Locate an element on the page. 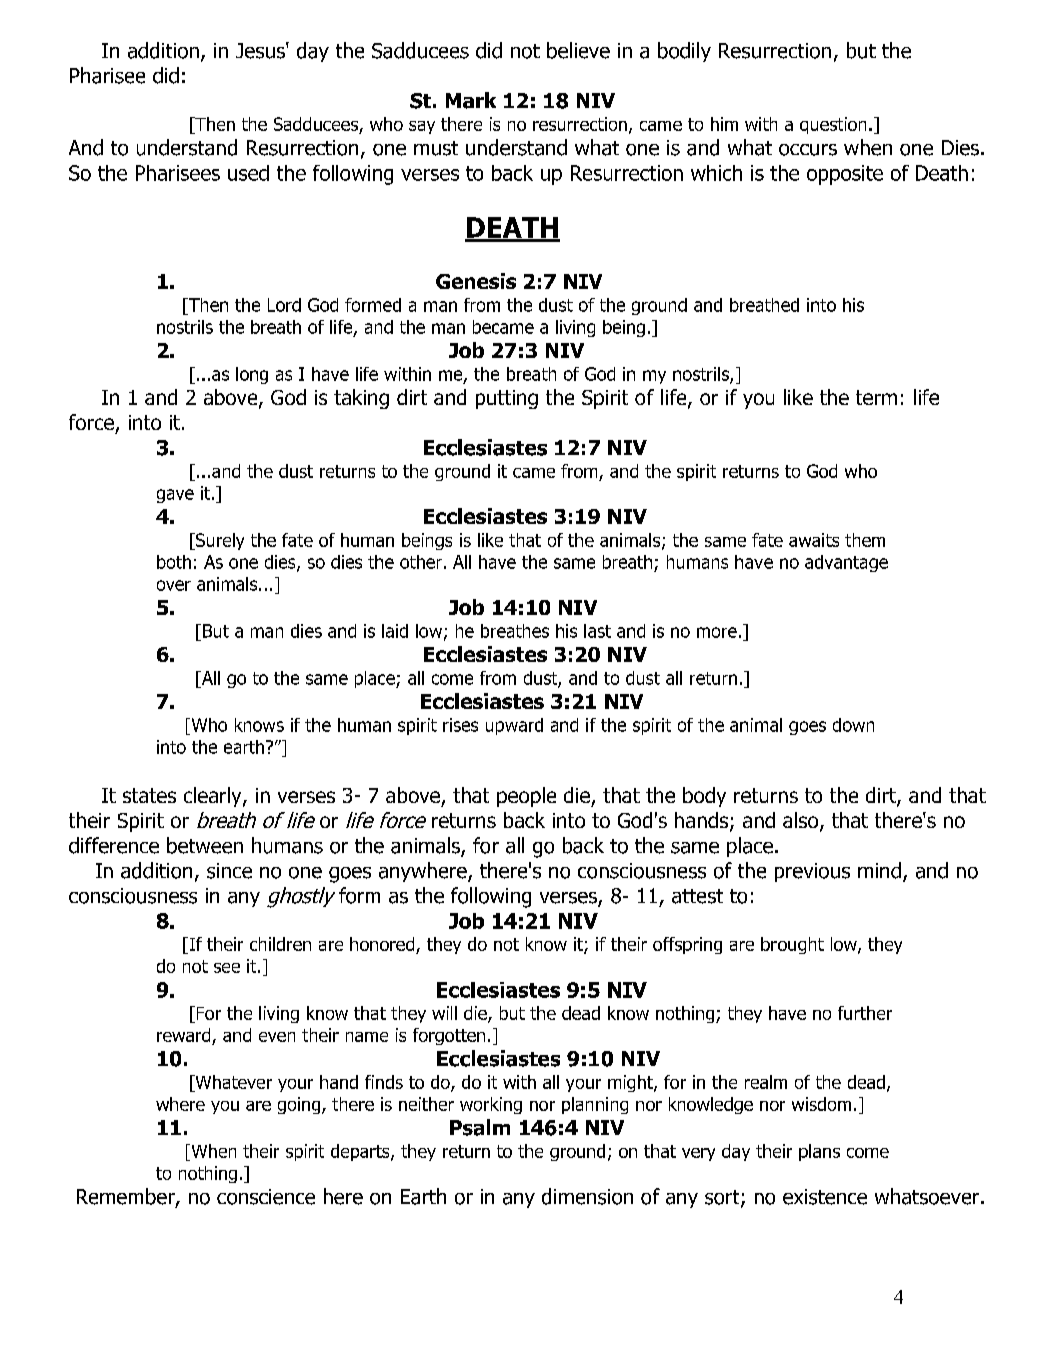  term is located at coordinates (876, 397).
